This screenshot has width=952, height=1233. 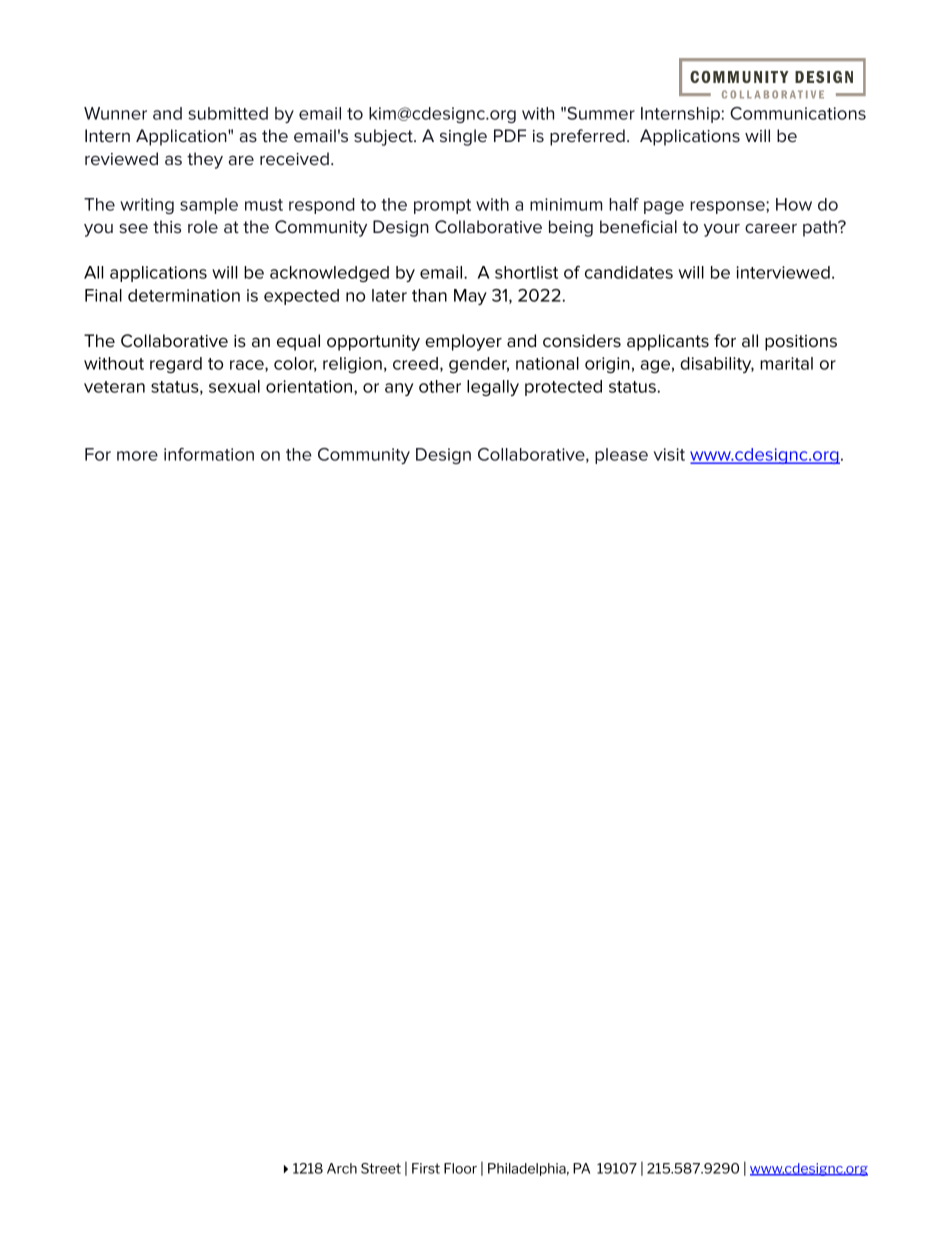 What do you see at coordinates (426, 1168) in the screenshot?
I see `First` at bounding box center [426, 1168].
